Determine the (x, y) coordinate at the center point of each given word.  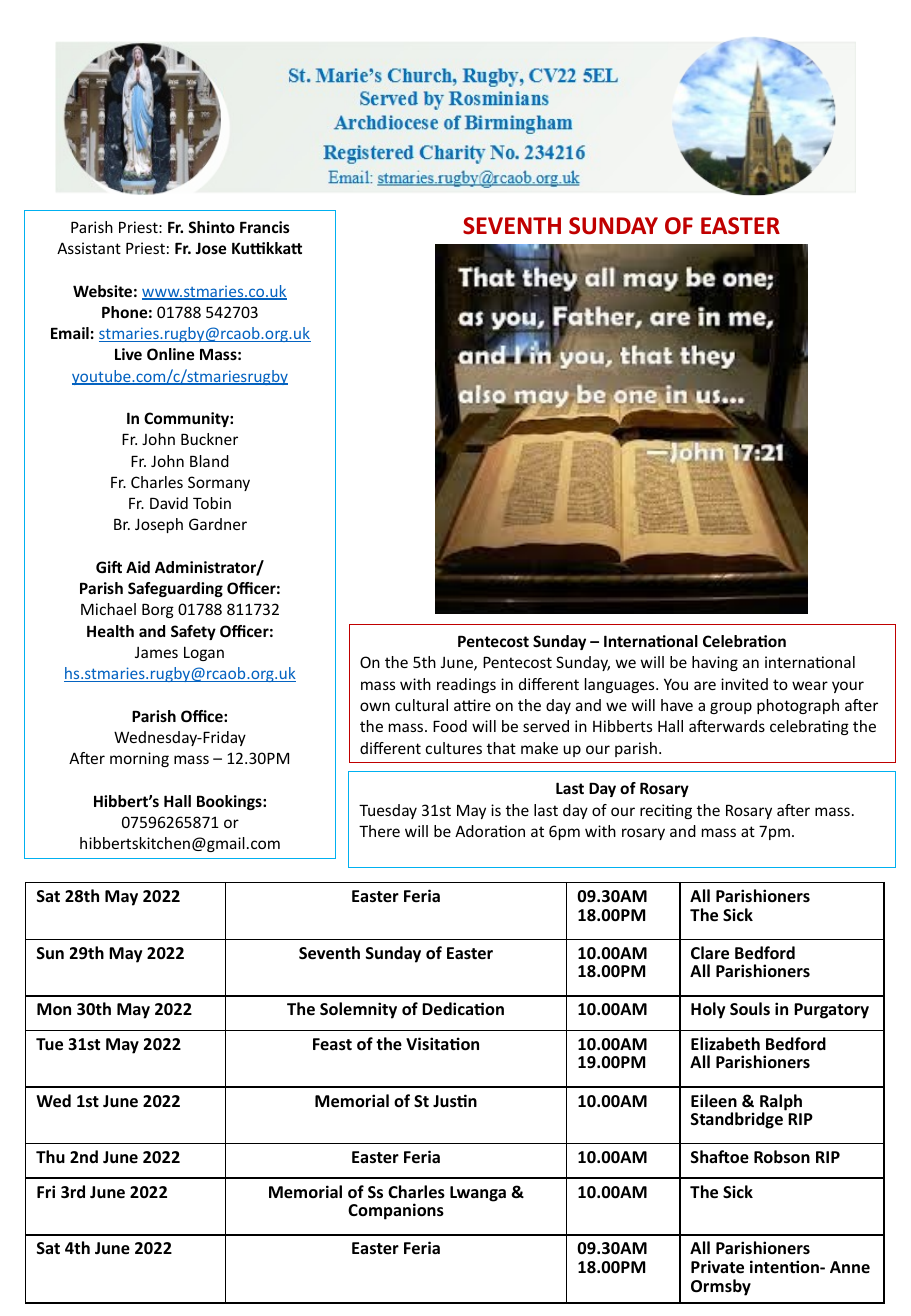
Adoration (490, 831)
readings (466, 685)
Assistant (89, 248)
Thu (50, 1157)
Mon (54, 1009)
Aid (138, 567)
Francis (265, 227)
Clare (710, 953)
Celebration (744, 641)
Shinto (211, 227)
